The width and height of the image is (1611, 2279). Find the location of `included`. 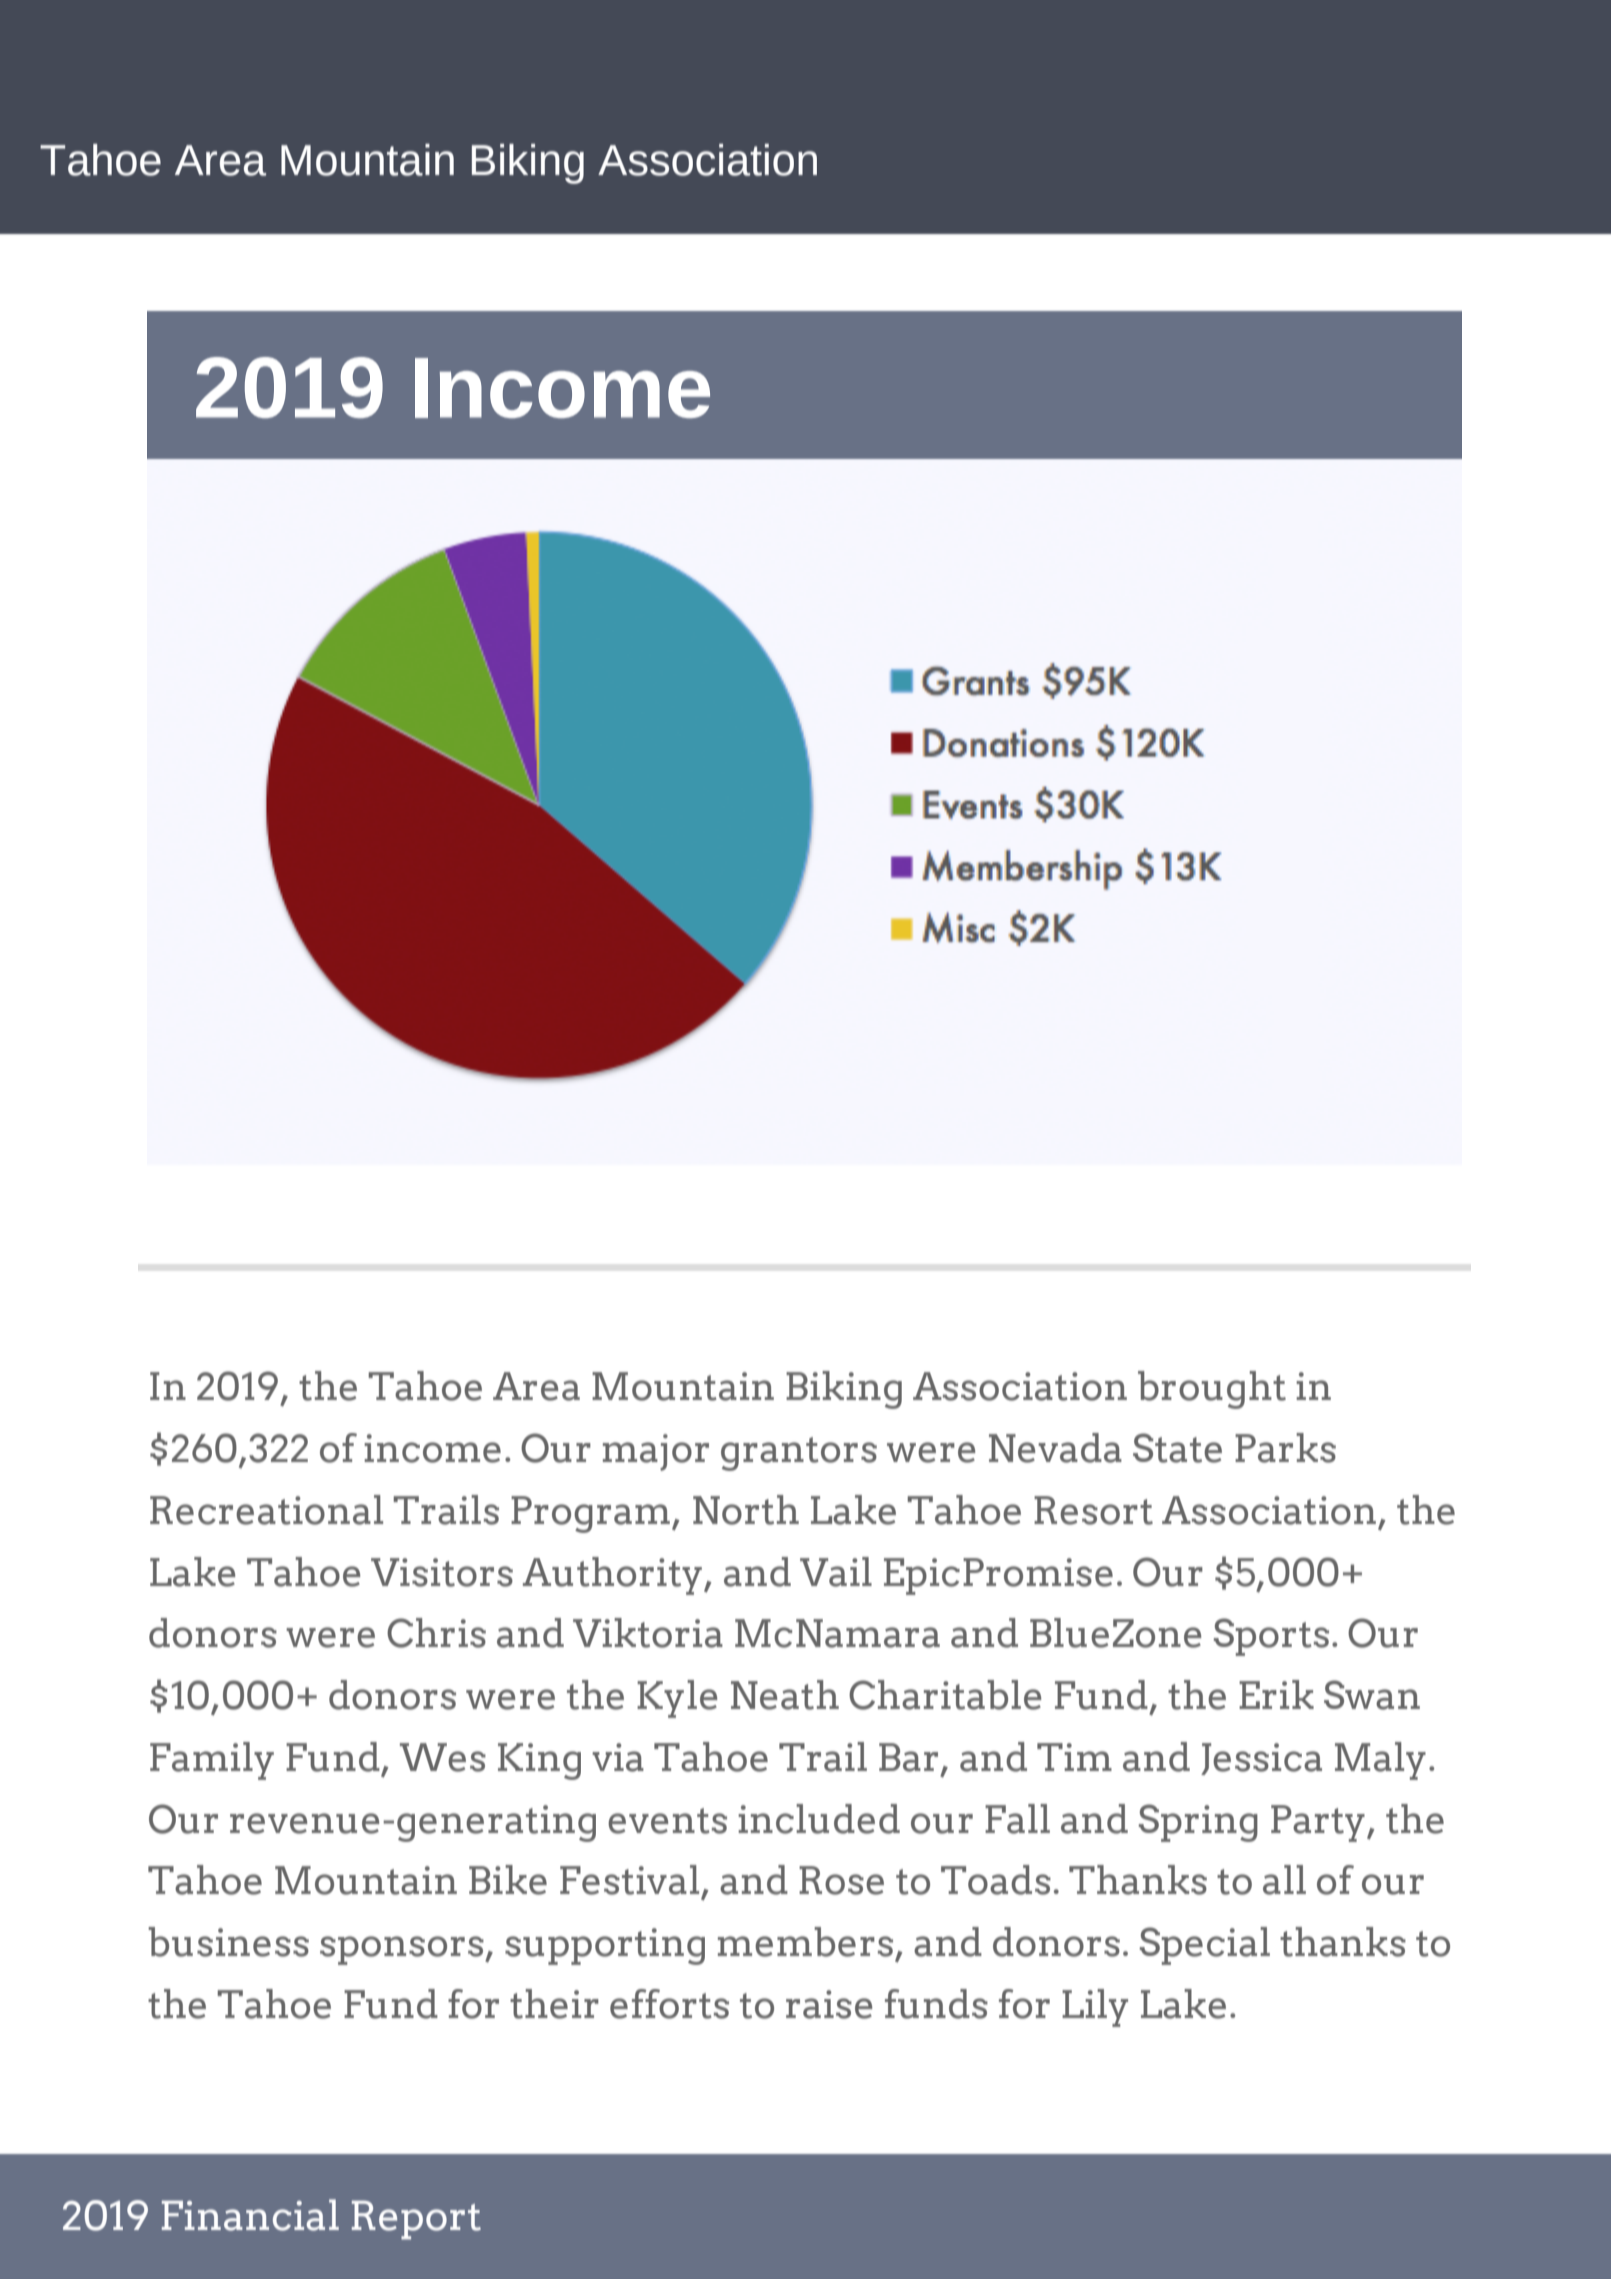

included is located at coordinates (819, 1819).
